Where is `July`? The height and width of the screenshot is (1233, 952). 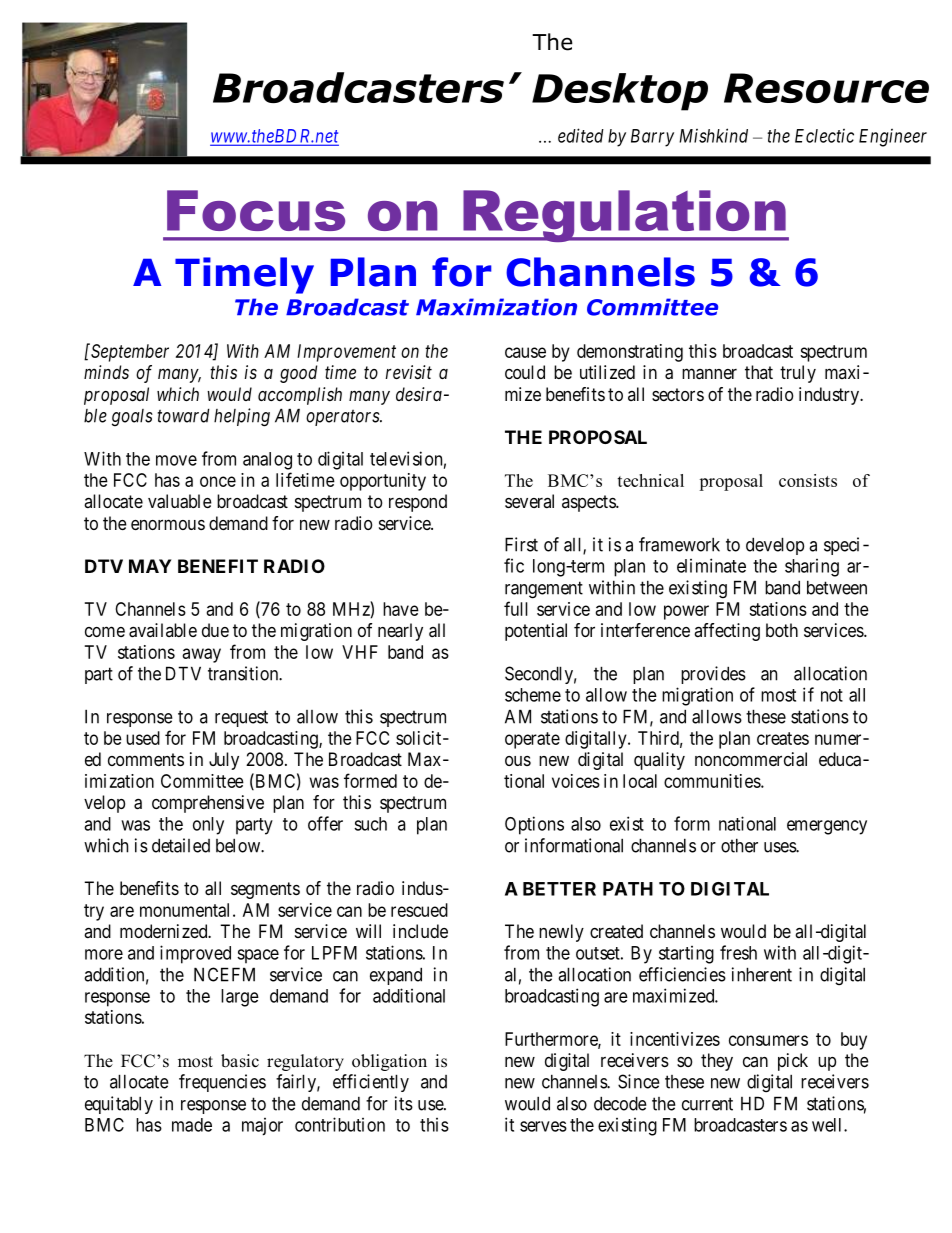 July is located at coordinates (224, 761).
